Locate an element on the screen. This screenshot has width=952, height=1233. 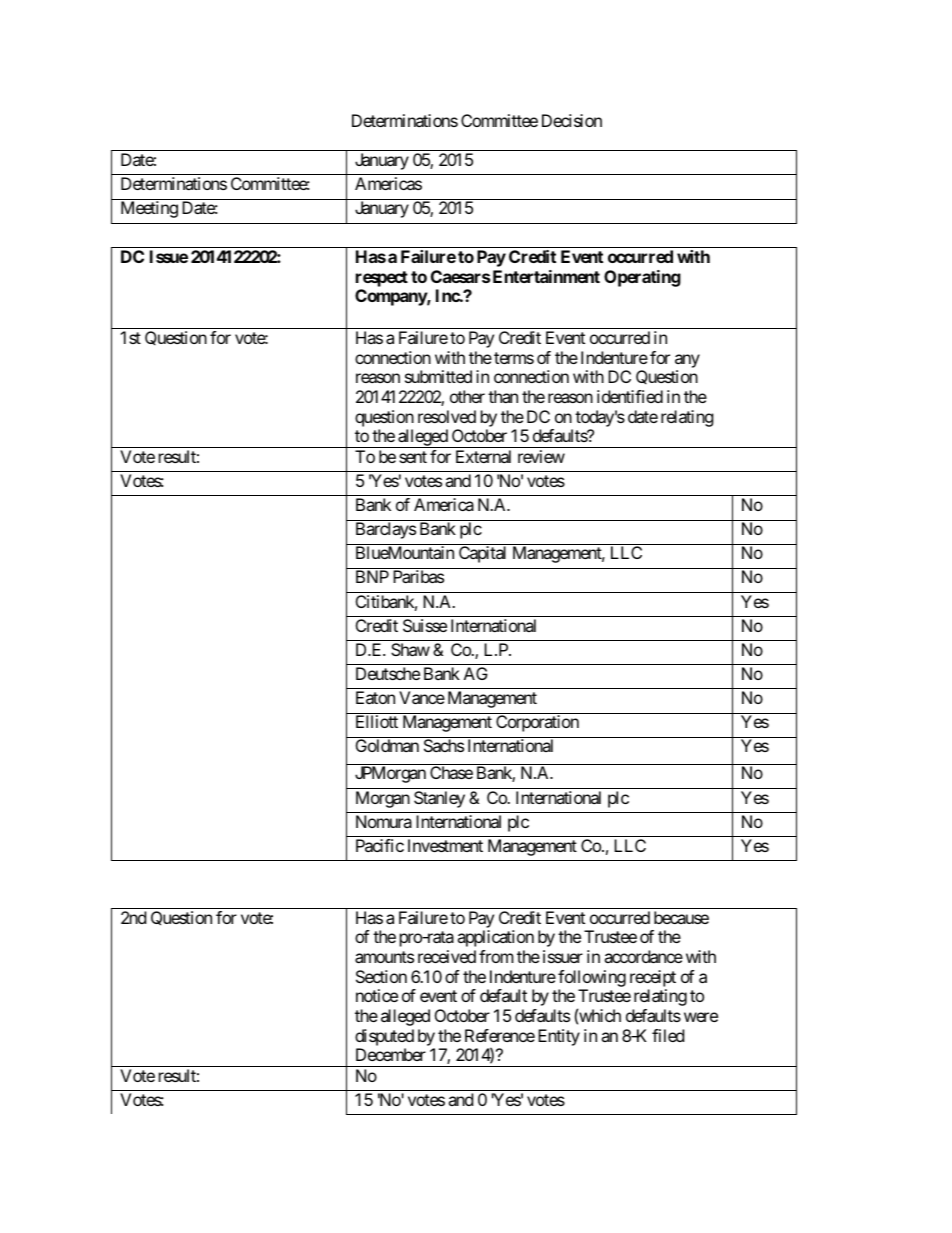
resolved is located at coordinates (447, 416).
